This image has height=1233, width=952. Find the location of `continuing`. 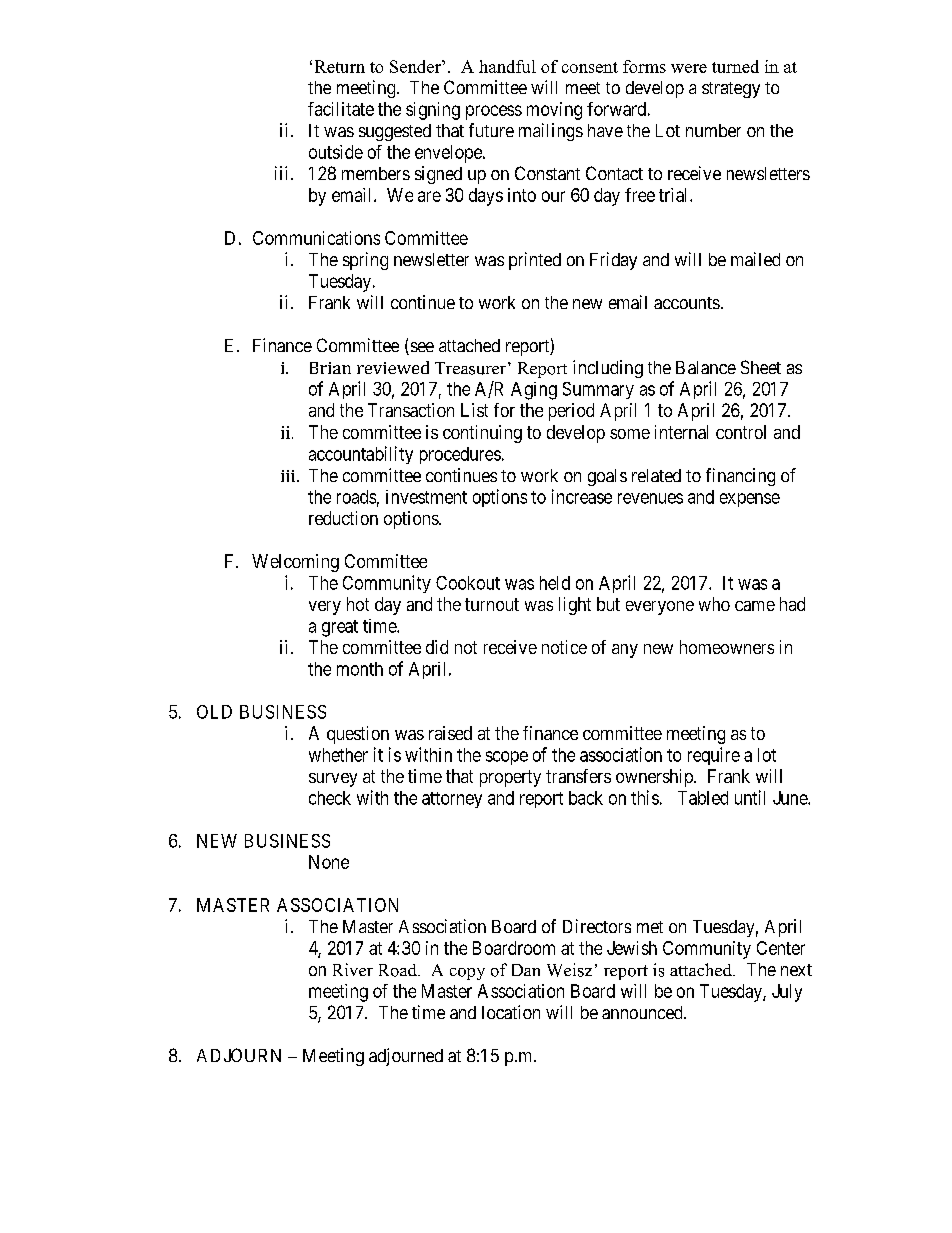

continuing is located at coordinates (482, 434).
